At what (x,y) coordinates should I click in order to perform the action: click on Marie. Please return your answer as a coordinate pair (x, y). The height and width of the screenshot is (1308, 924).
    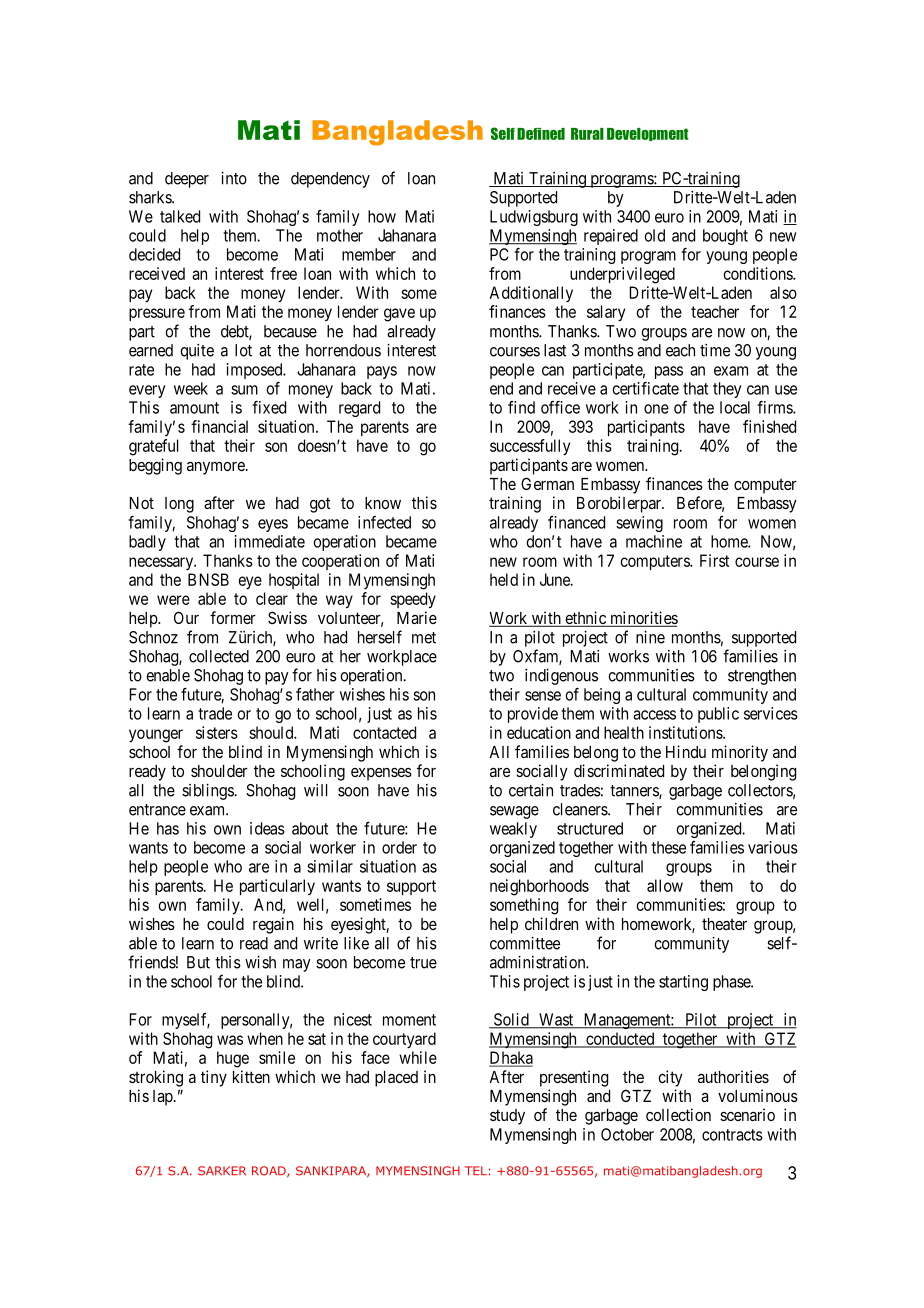
    Looking at the image, I should click on (417, 617).
